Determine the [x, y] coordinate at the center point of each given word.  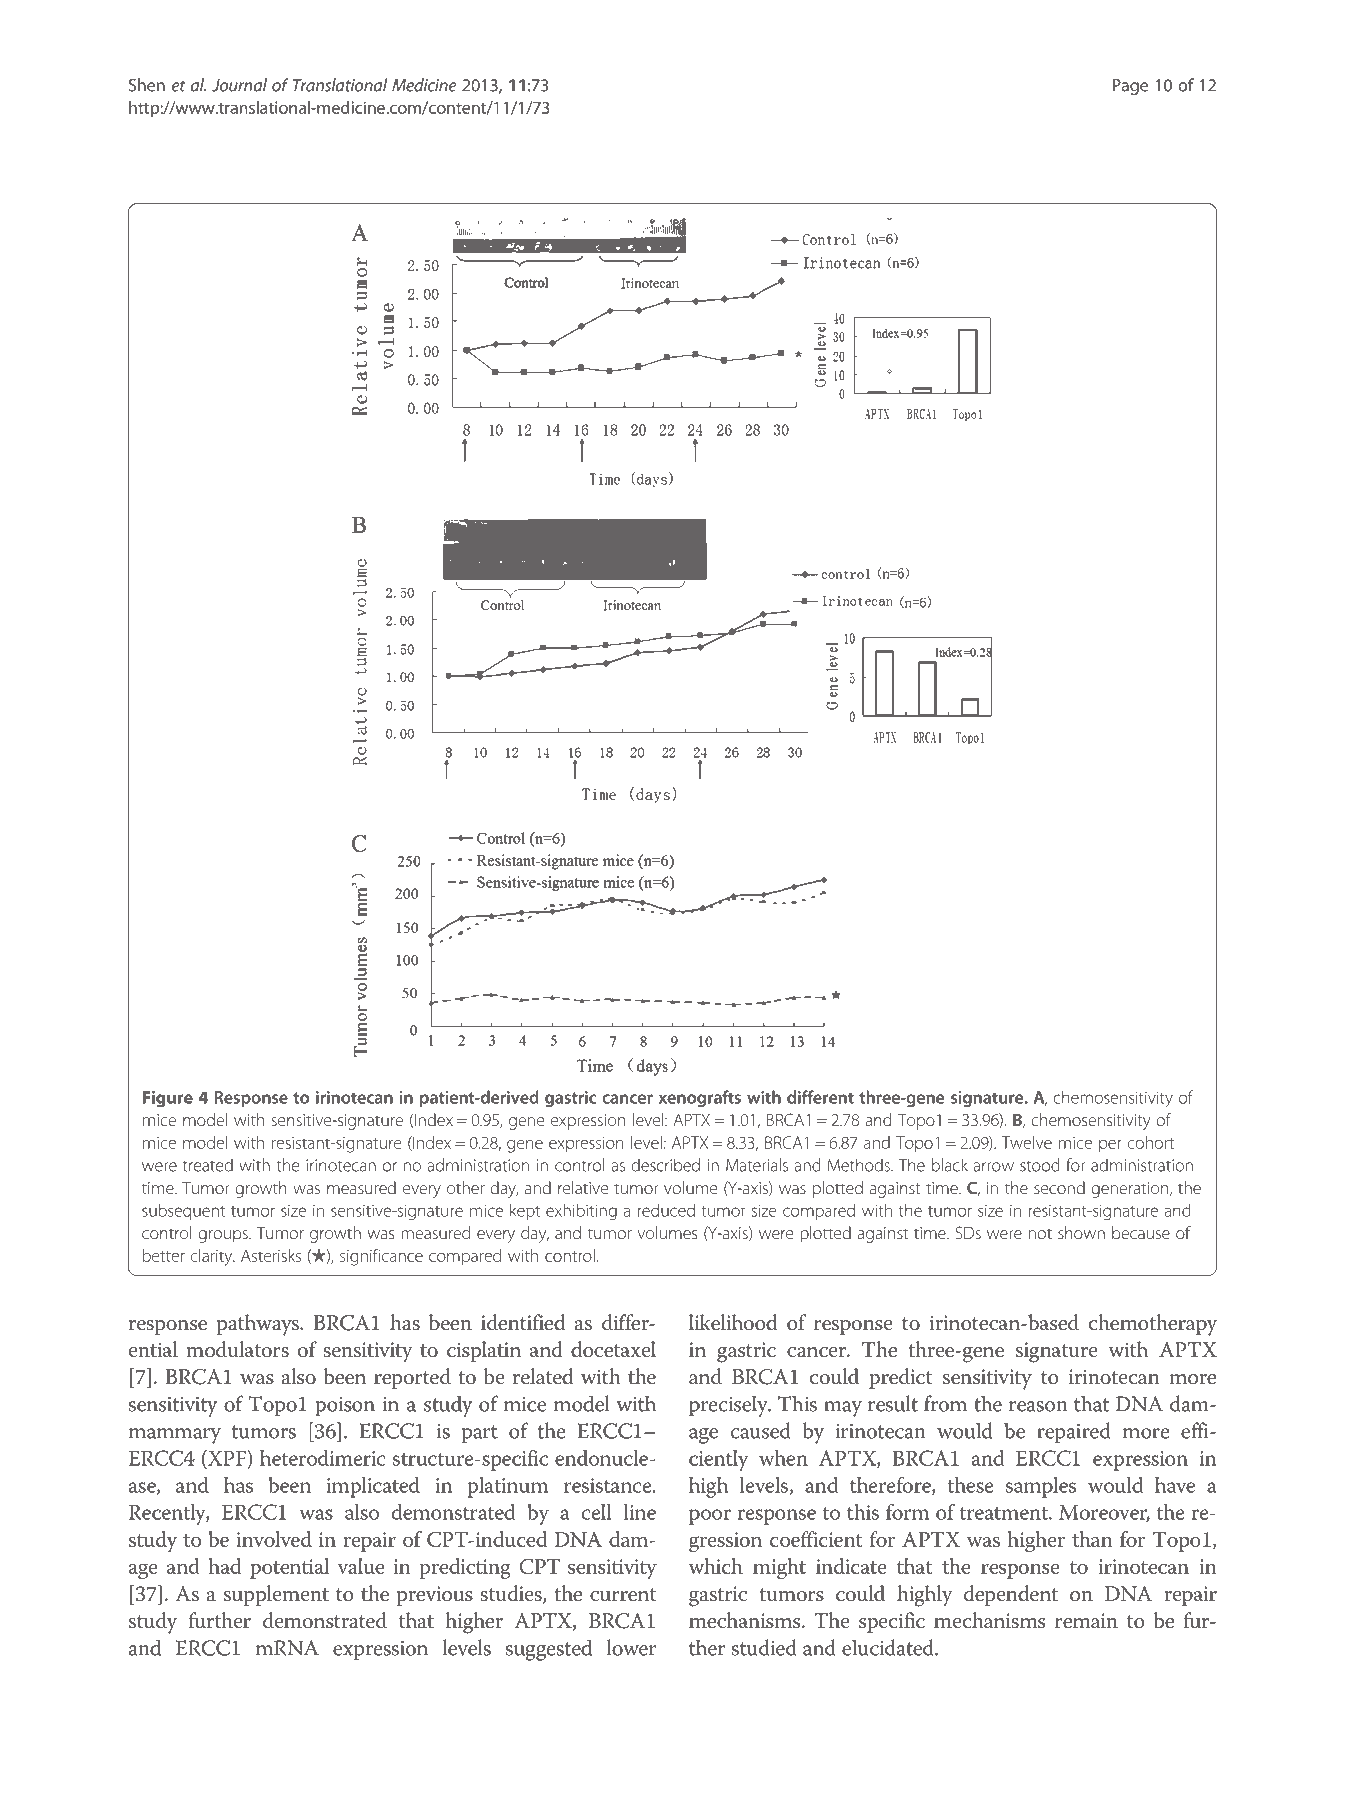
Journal [239, 85]
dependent [1011, 1595]
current [623, 1595]
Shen [147, 85]
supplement [276, 1595]
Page [1130, 87]
